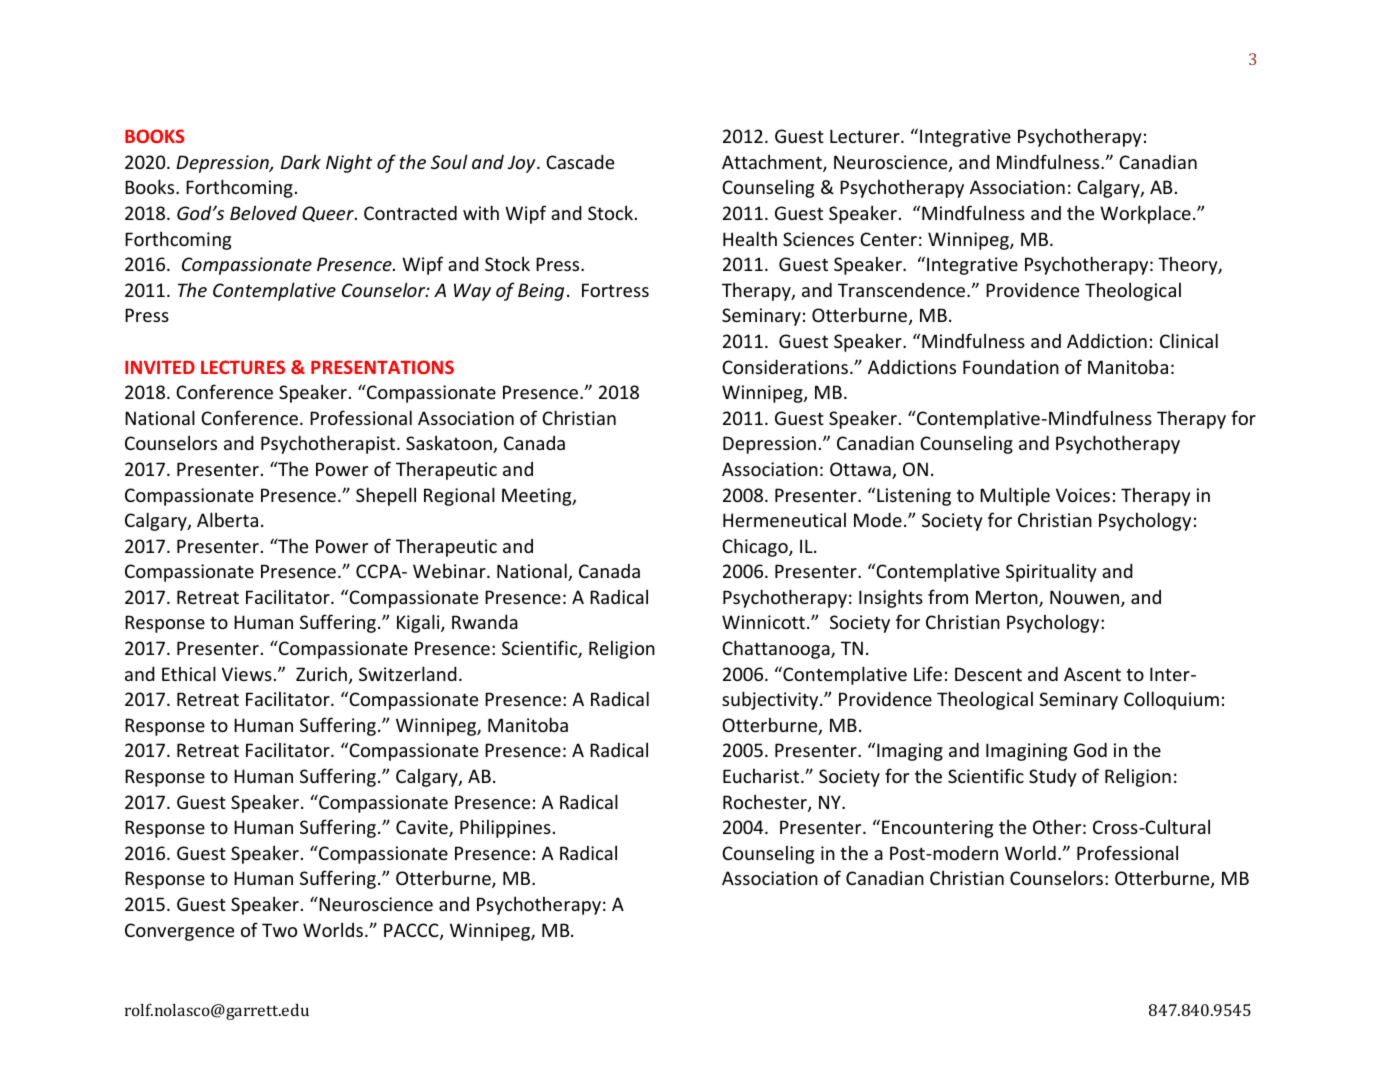 This page has width=1383, height=1069. What do you see at coordinates (1092, 674) in the page?
I see `Ascent` at bounding box center [1092, 674].
